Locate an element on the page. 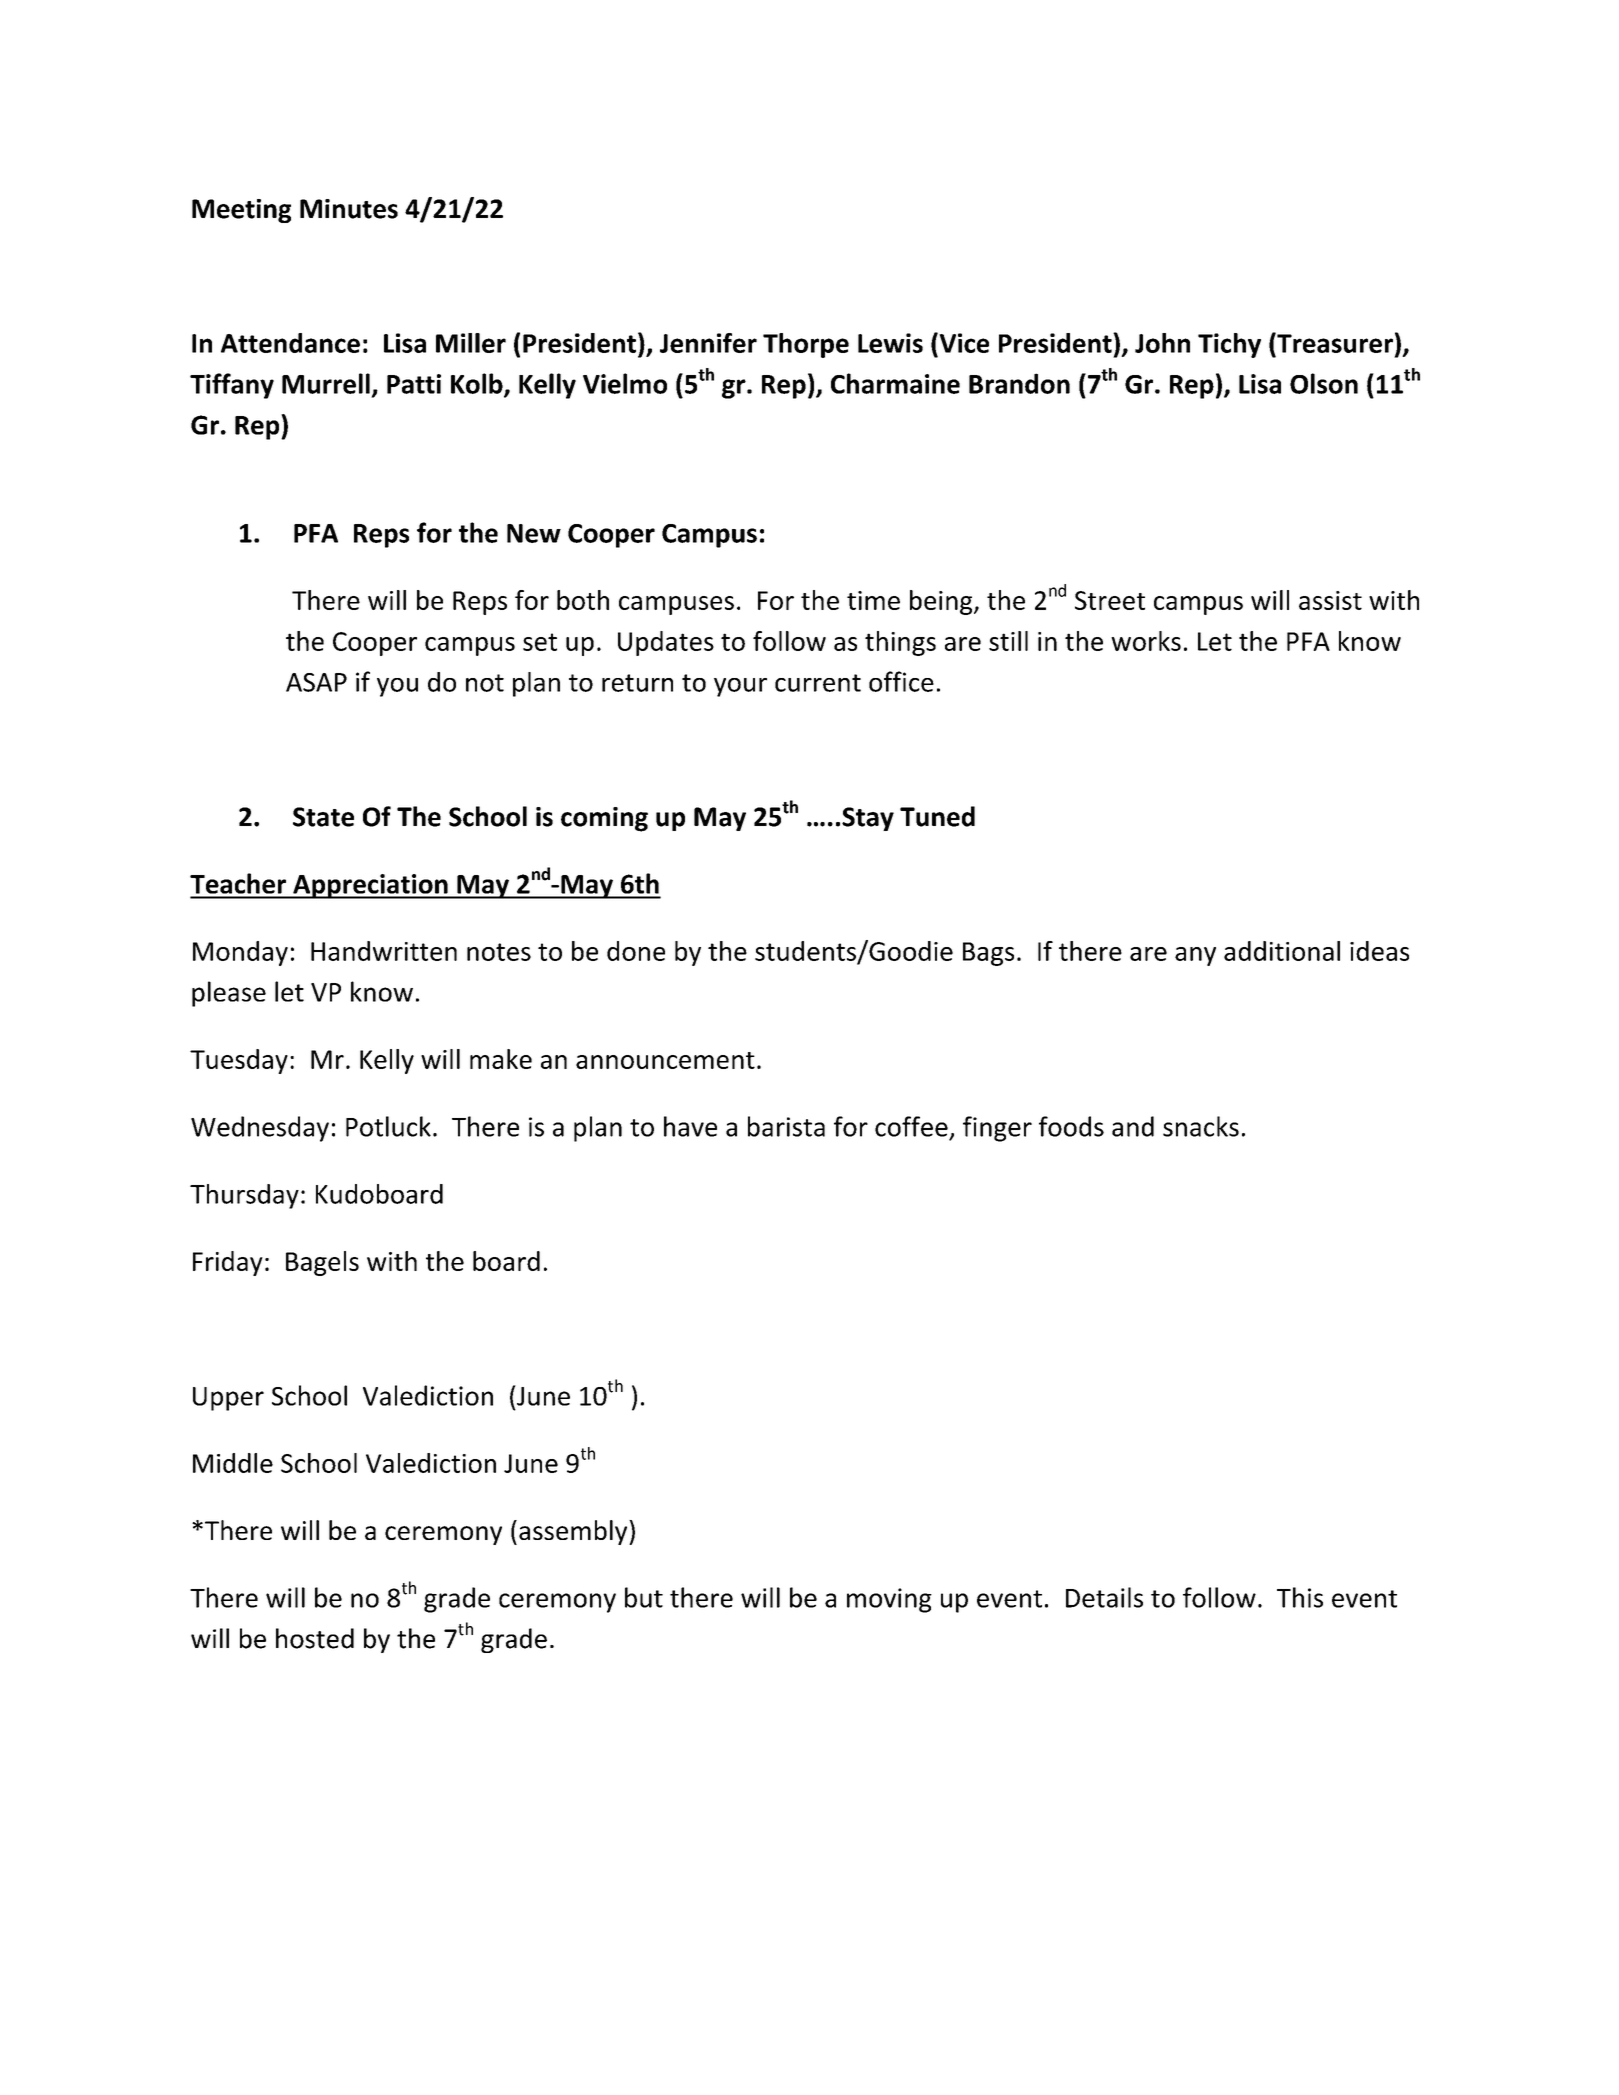 The height and width of the document is (2095, 1619). Handwritten is located at coordinates (384, 951).
